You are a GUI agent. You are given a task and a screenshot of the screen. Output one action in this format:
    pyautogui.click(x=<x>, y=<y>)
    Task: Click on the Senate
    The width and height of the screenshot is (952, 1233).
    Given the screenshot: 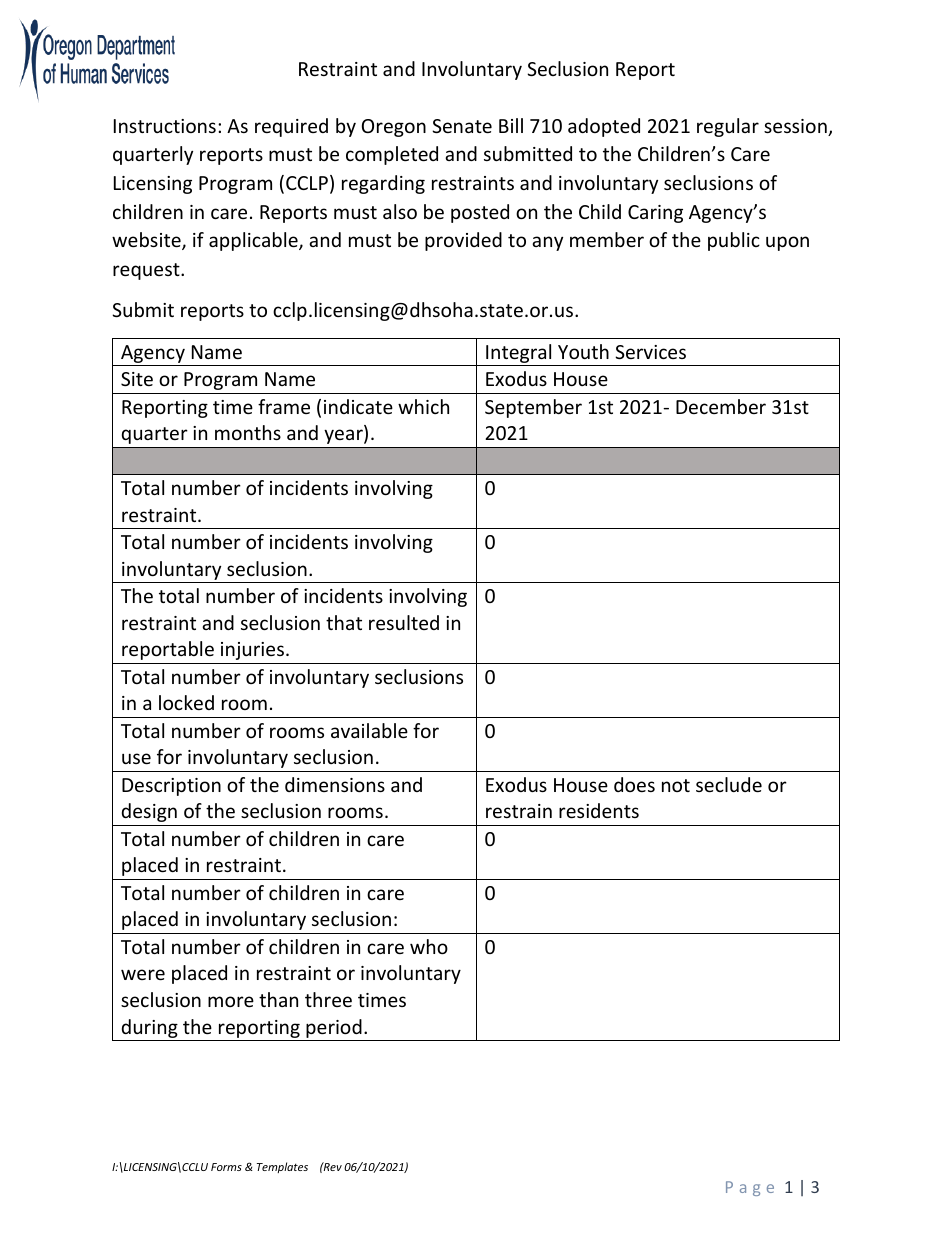 What is the action you would take?
    pyautogui.click(x=462, y=126)
